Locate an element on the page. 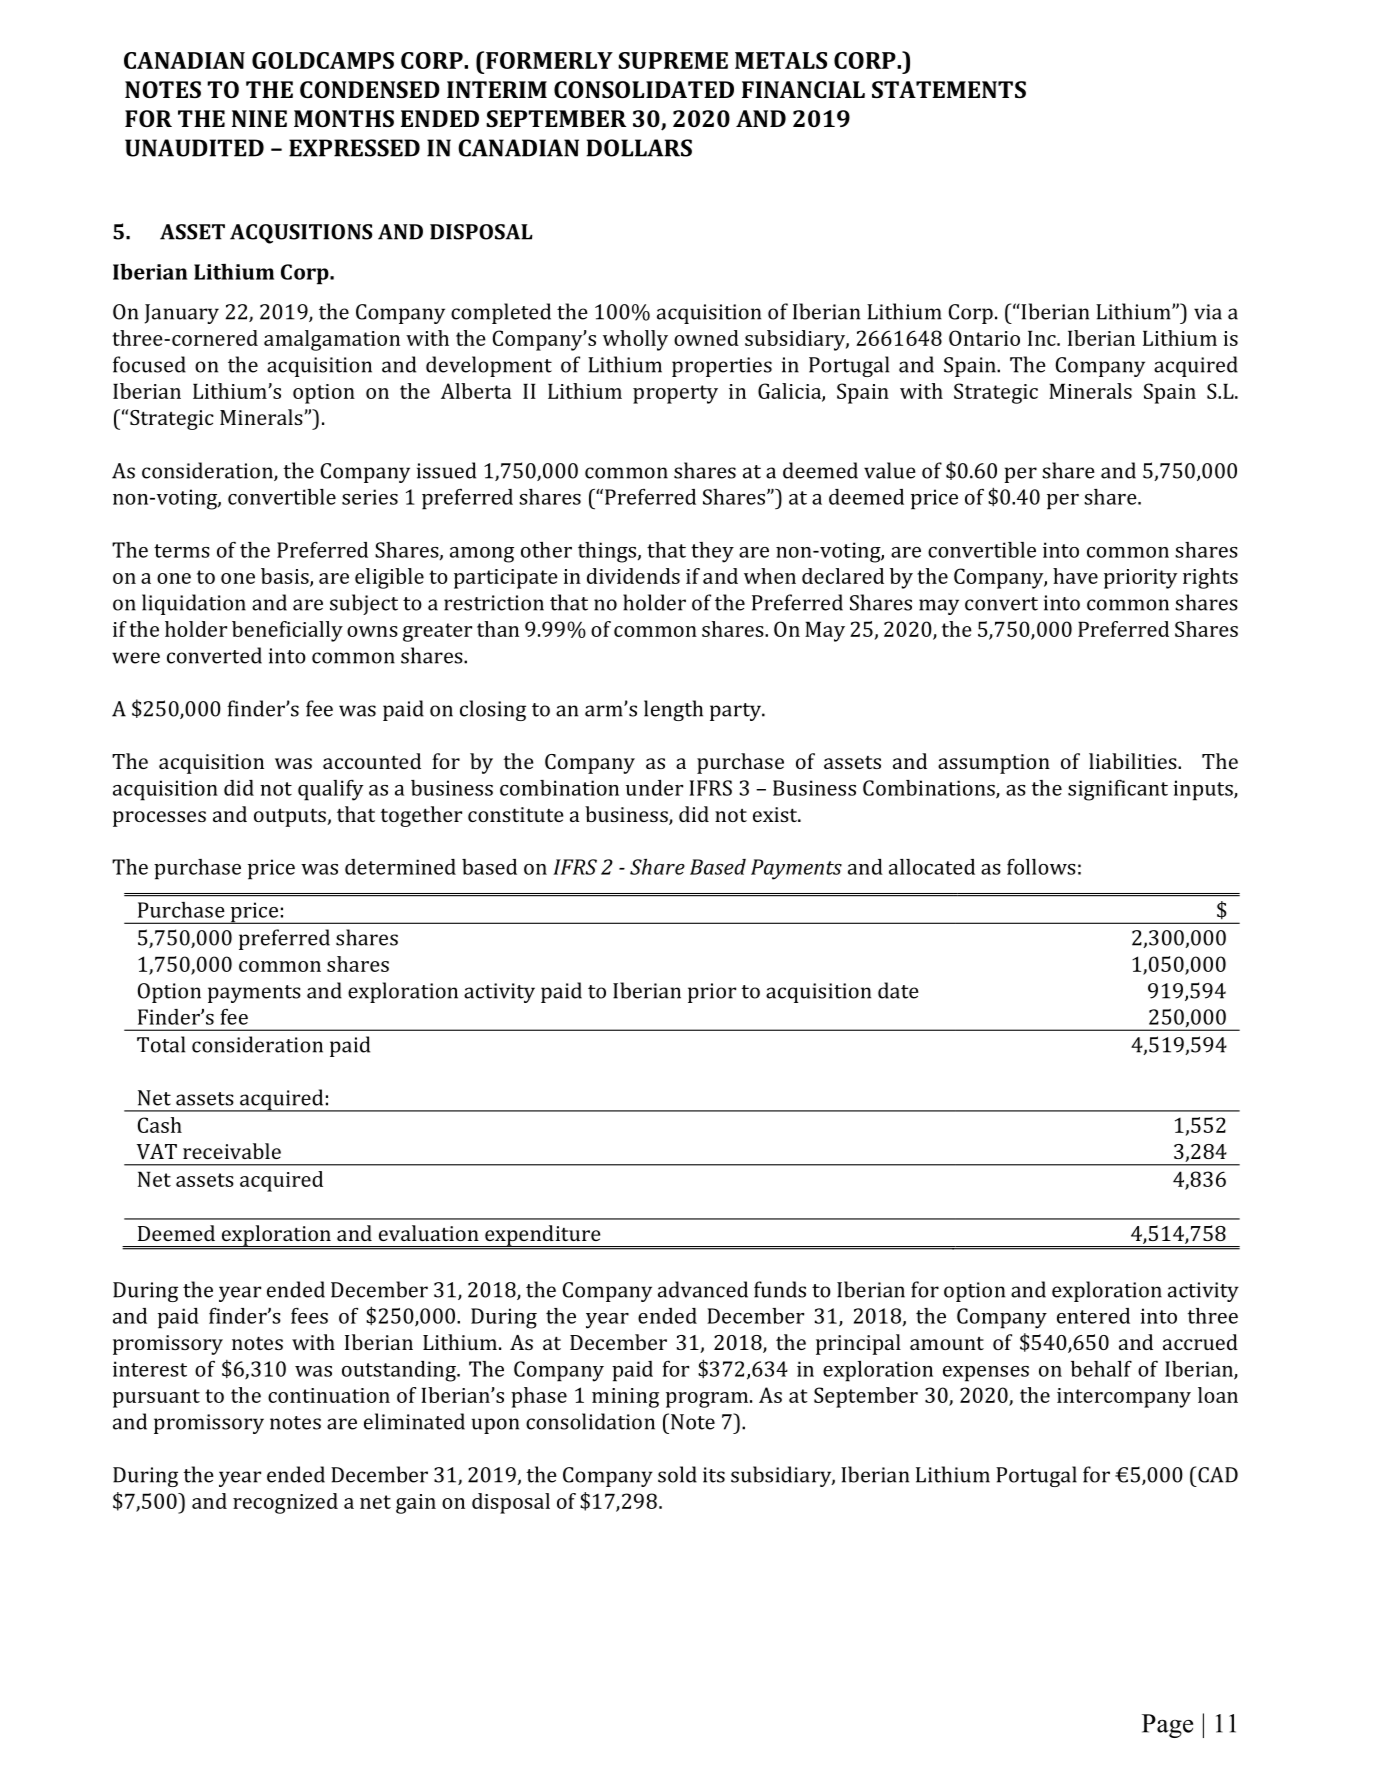 The image size is (1381, 1787). sold is located at coordinates (677, 1474).
